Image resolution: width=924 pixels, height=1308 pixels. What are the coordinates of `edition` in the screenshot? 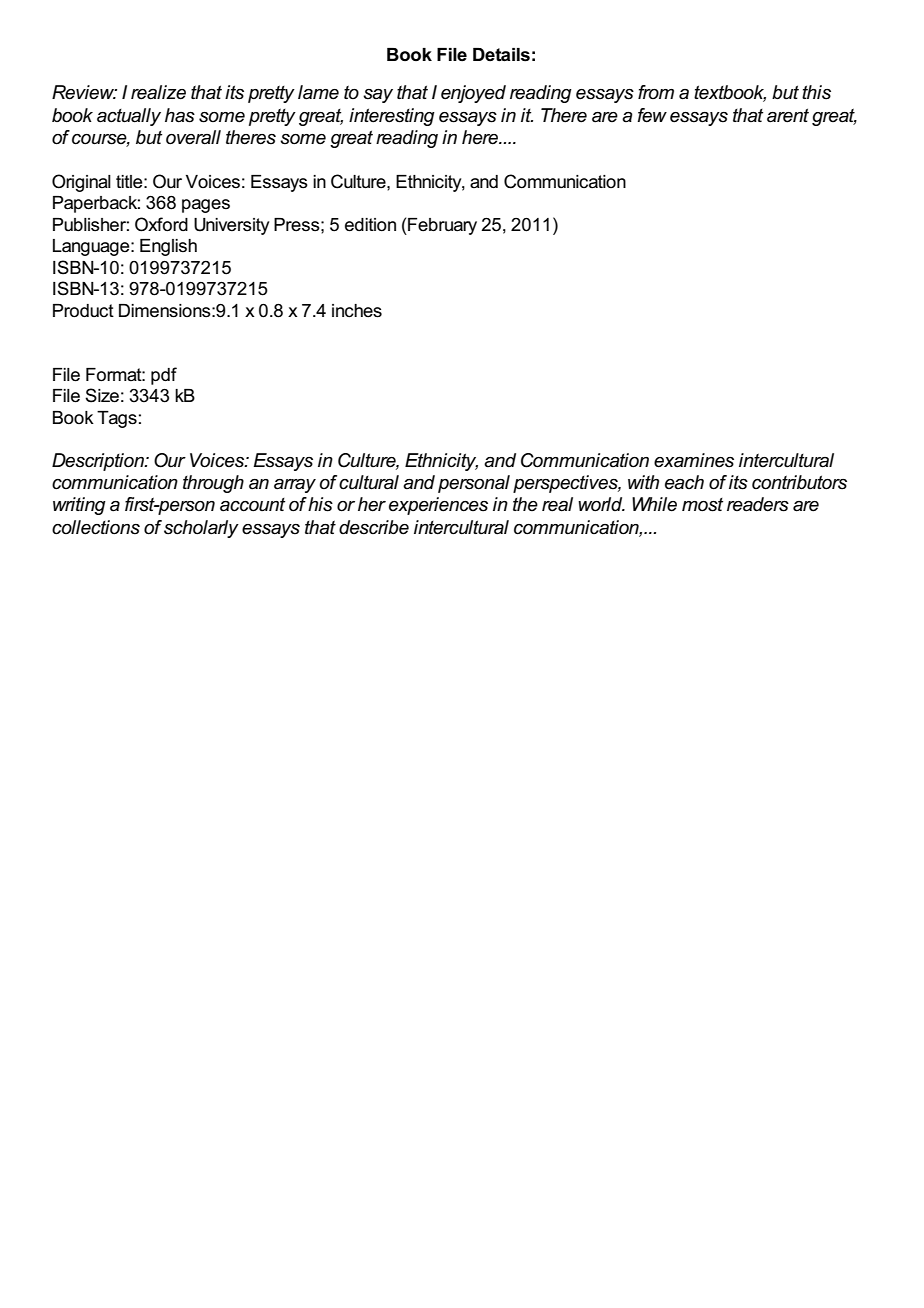 It's located at (370, 225).
